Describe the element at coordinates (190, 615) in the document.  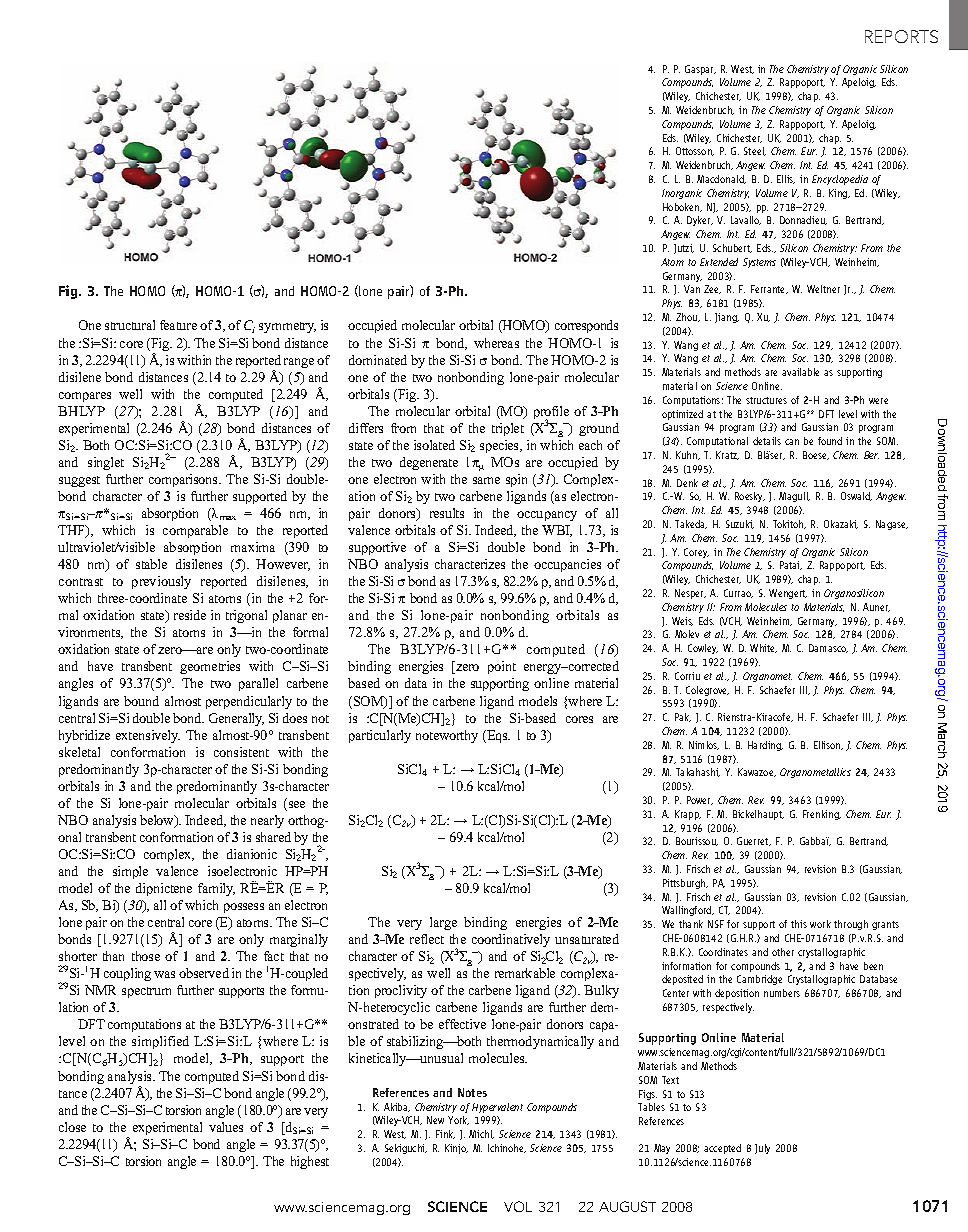
I see `reside` at that location.
